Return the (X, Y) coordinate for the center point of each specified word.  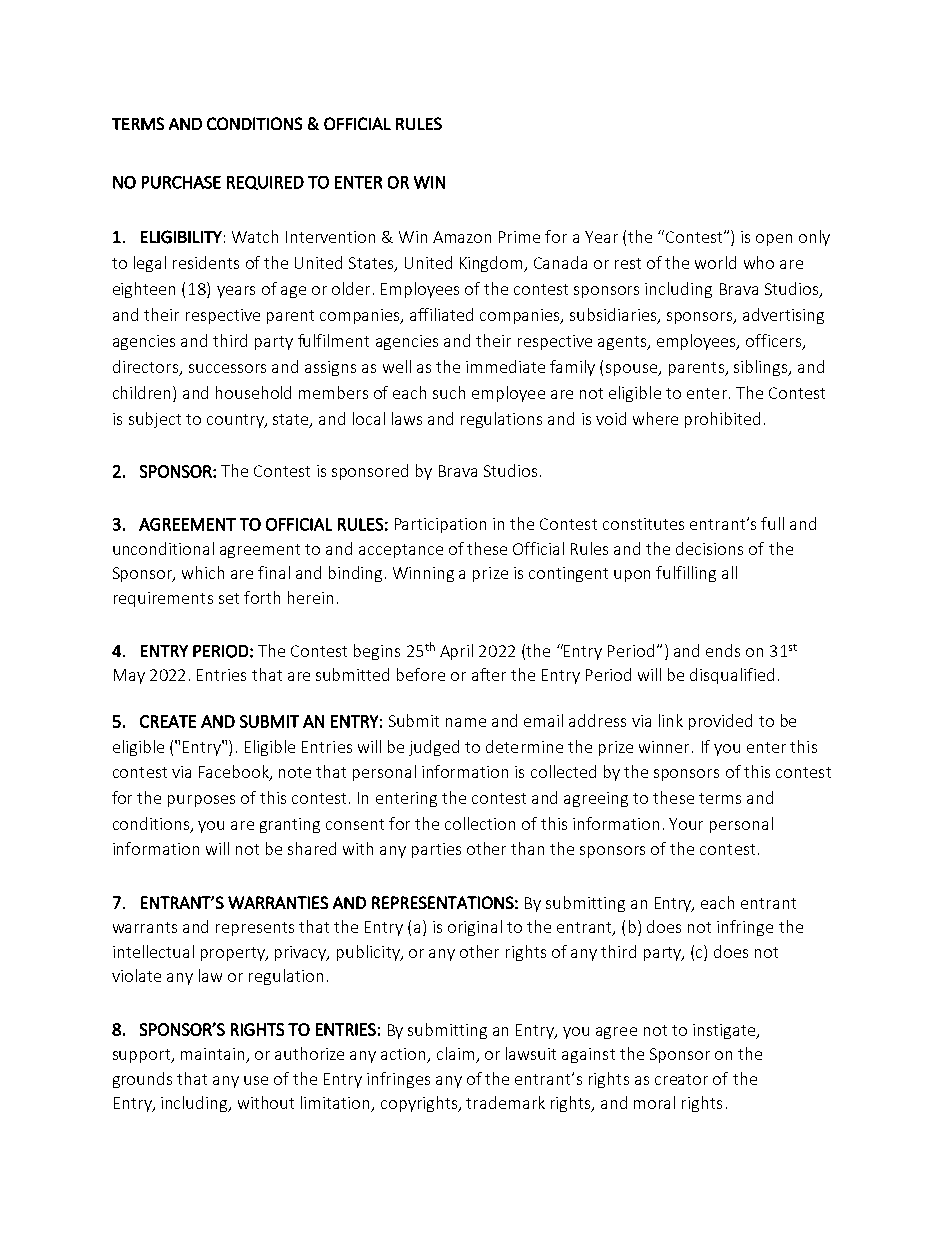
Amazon (462, 237)
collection (480, 823)
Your (686, 824)
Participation (440, 525)
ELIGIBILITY (181, 237)
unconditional (163, 548)
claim (457, 1055)
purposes (201, 801)
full (772, 523)
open (774, 240)
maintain (214, 1055)
